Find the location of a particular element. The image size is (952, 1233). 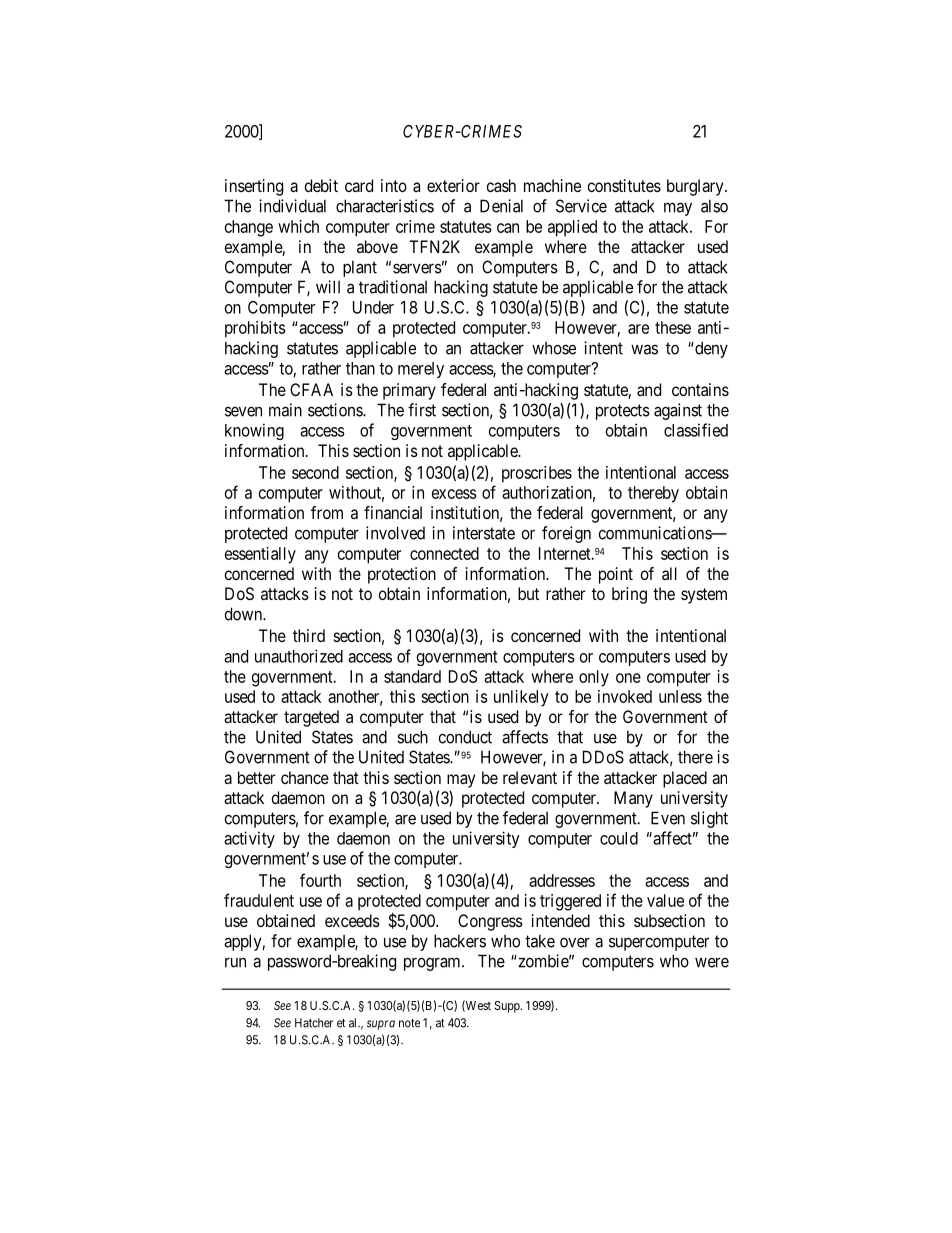

Denial is located at coordinates (501, 206).
